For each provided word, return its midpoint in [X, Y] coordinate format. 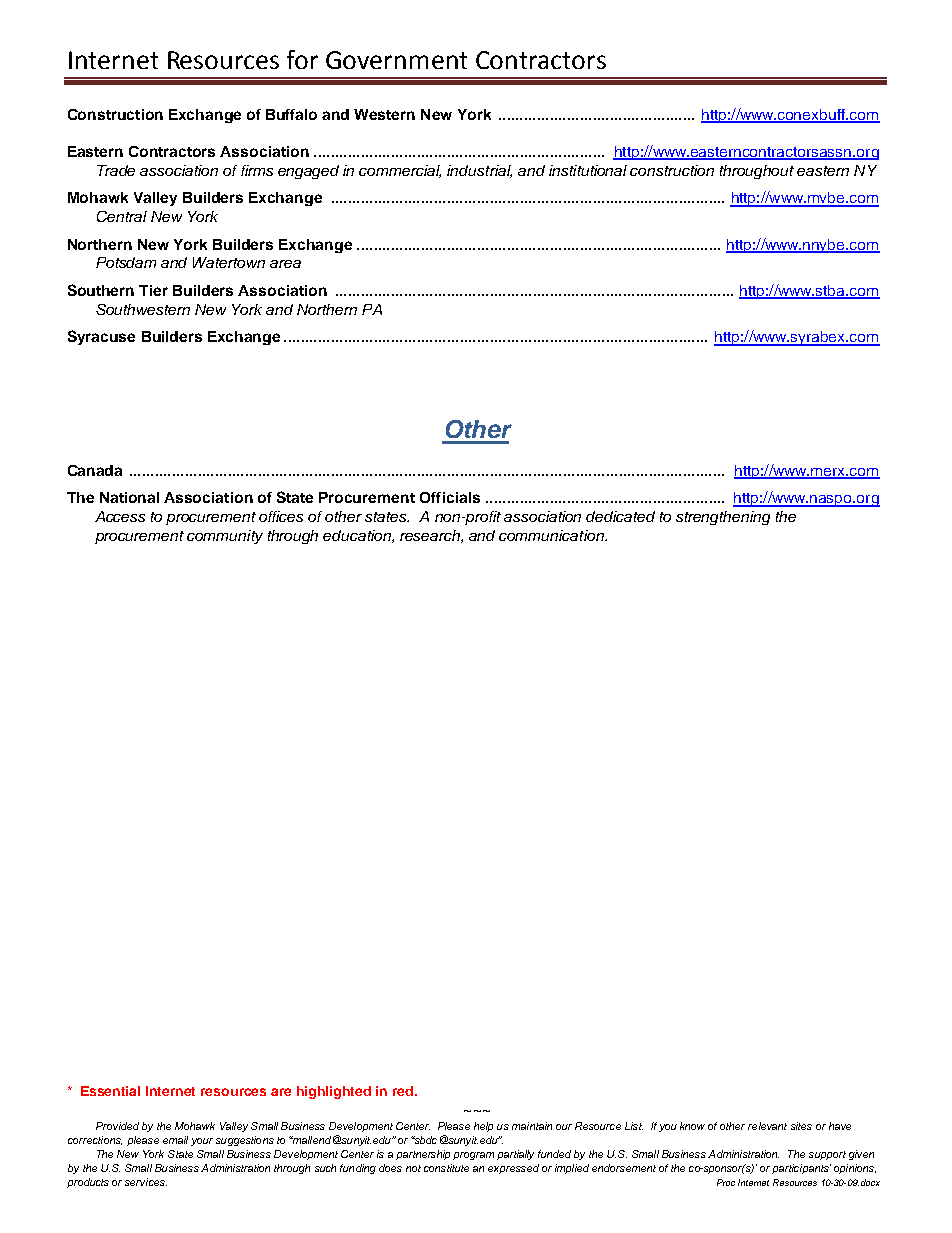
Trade [116, 170]
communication [552, 535]
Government [396, 60]
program [473, 1156]
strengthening [723, 518]
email [175, 1140]
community [225, 537]
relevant [767, 1126]
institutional [588, 170]
